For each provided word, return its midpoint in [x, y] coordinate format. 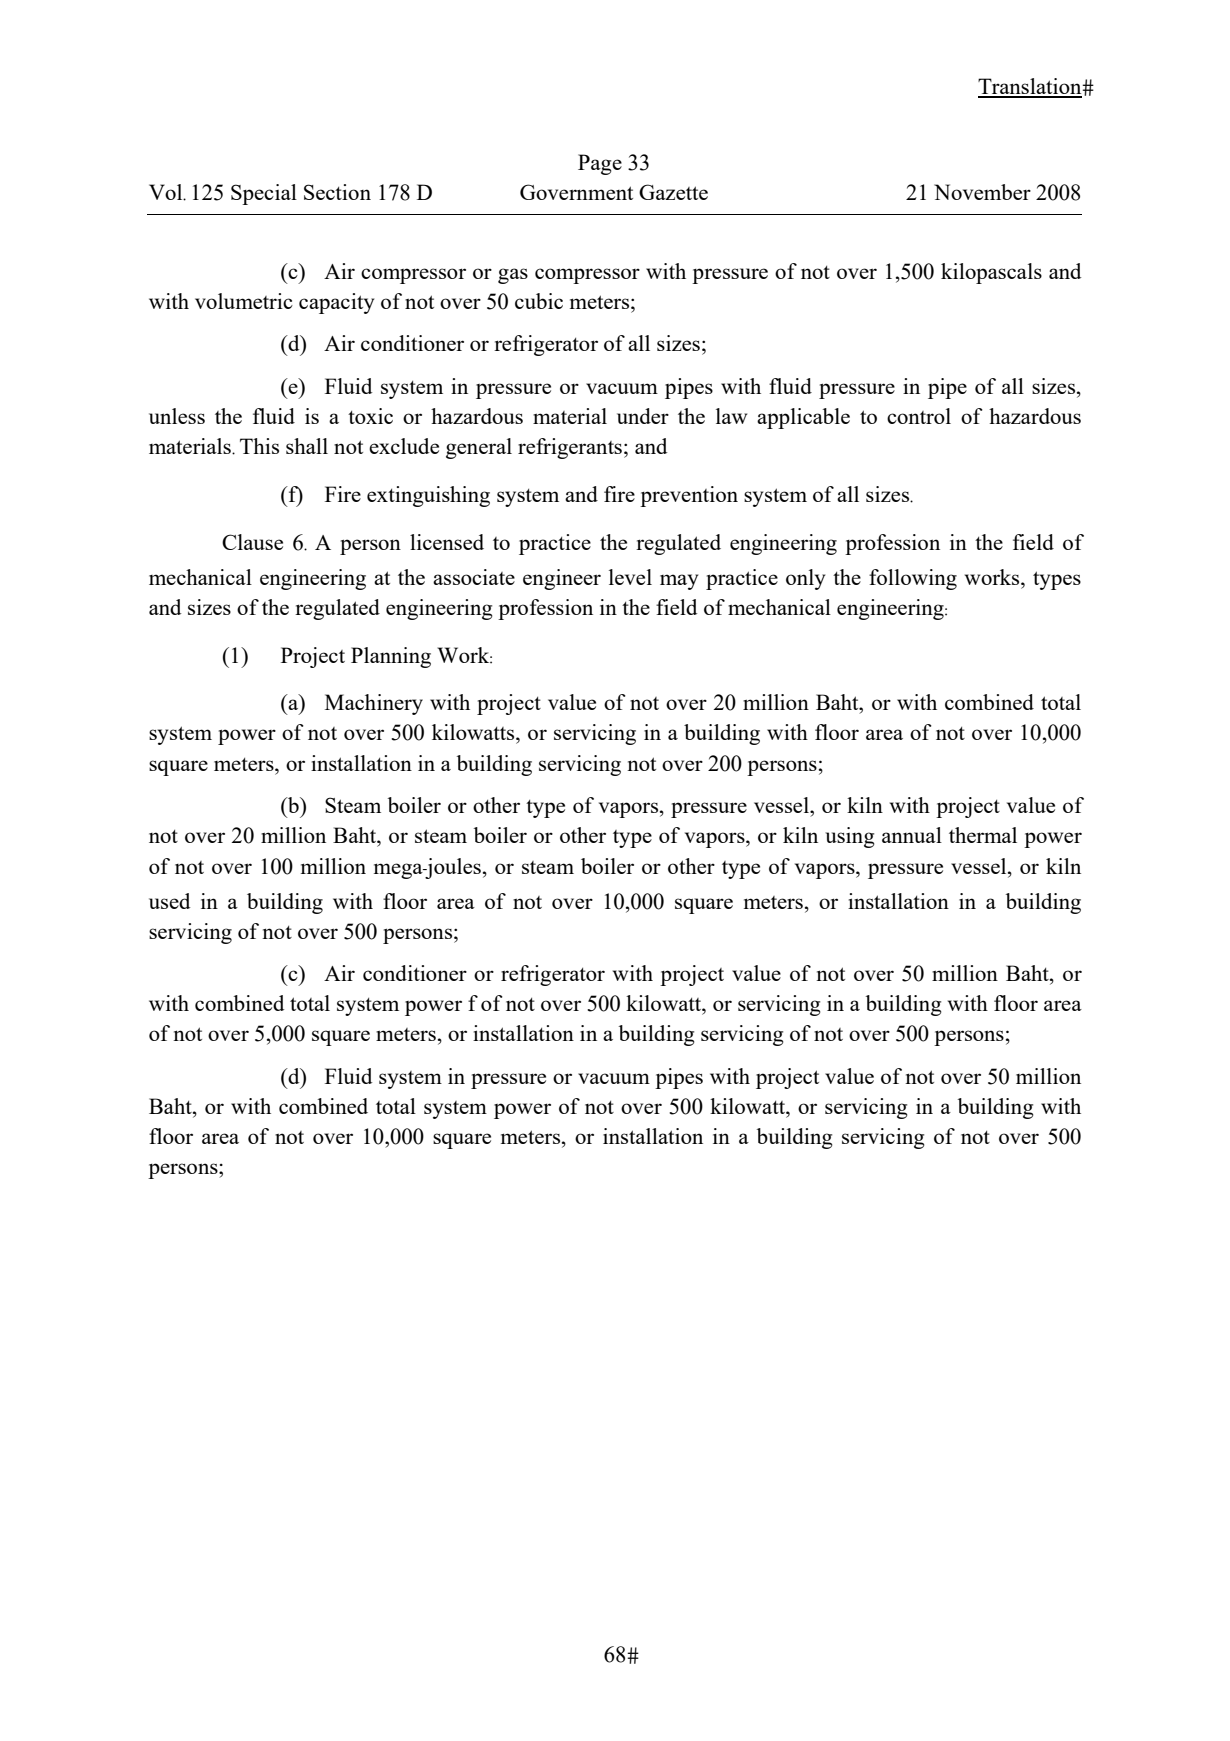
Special [264, 194]
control [919, 416]
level [630, 577]
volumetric [244, 301]
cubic [539, 301]
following [913, 579]
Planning [391, 657]
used [169, 901]
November [982, 192]
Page [600, 164]
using [849, 837]
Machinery [374, 704]
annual [912, 835]
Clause [252, 542]
